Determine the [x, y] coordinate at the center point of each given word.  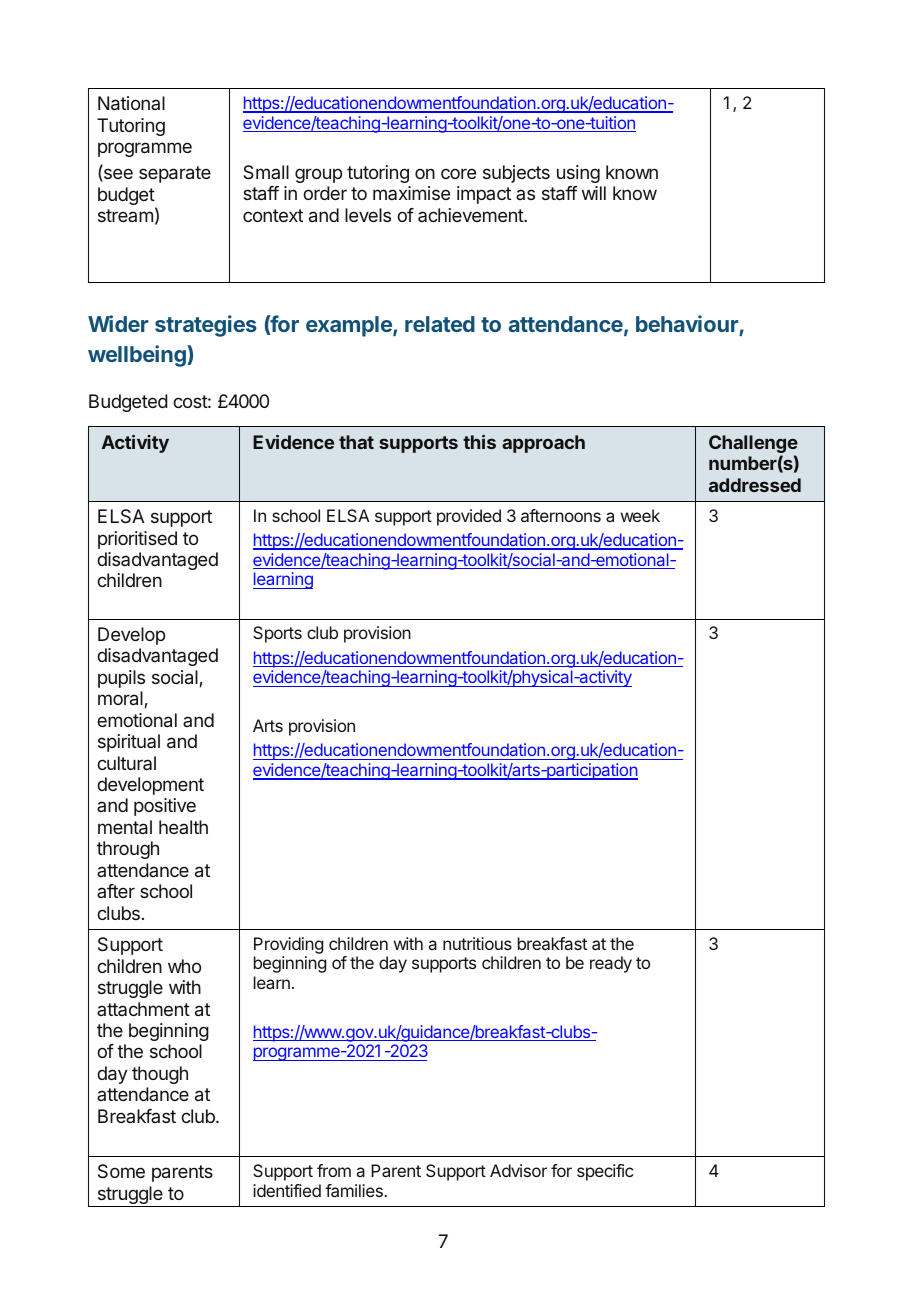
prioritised [137, 540]
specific [605, 1172]
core [458, 173]
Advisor [518, 1170]
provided [469, 517]
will [594, 193]
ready [611, 964]
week [640, 515]
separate [175, 174]
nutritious [477, 943]
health [183, 827]
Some [121, 1171]
